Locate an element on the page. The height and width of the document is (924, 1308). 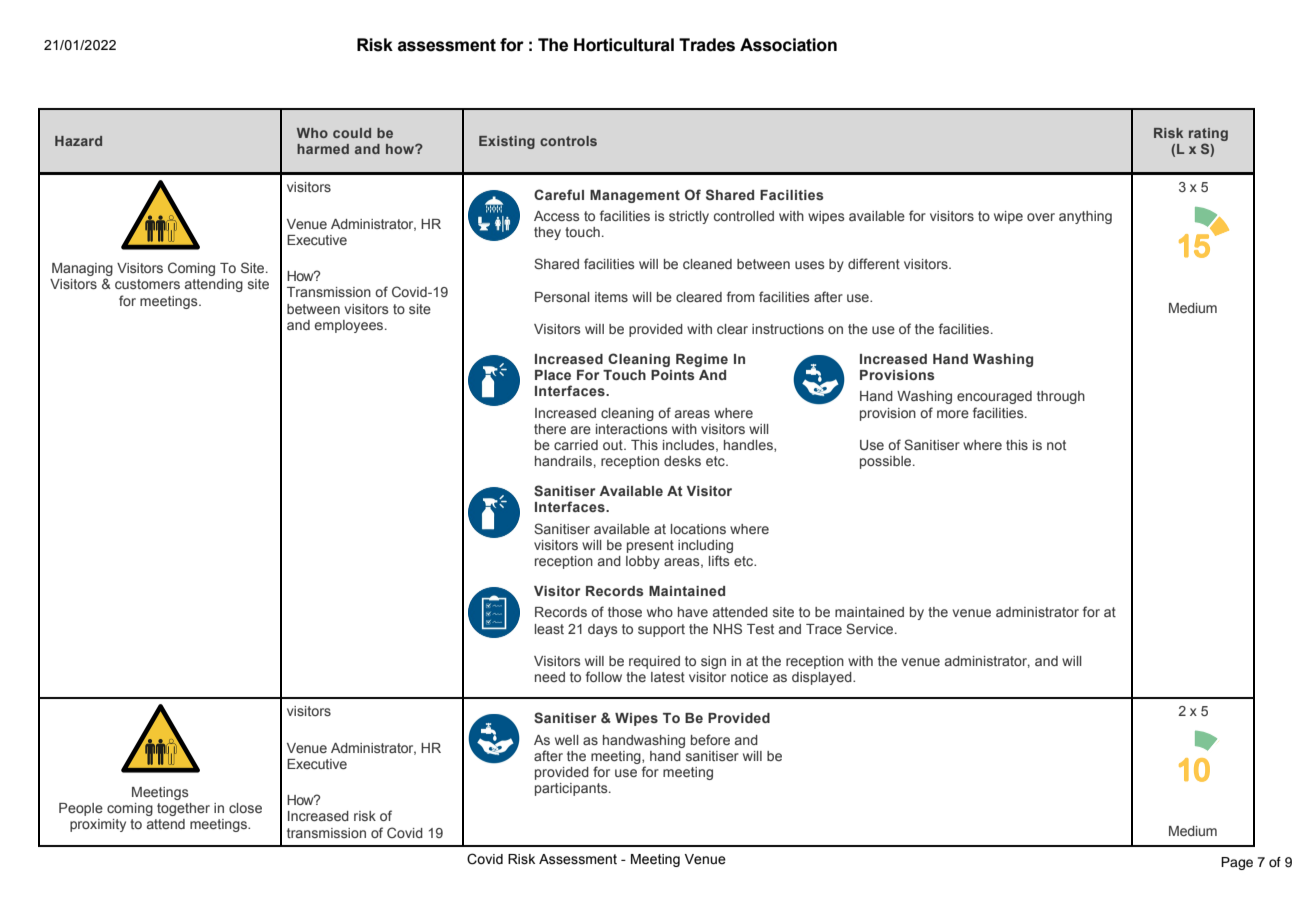
Horticultural is located at coordinates (624, 45).
